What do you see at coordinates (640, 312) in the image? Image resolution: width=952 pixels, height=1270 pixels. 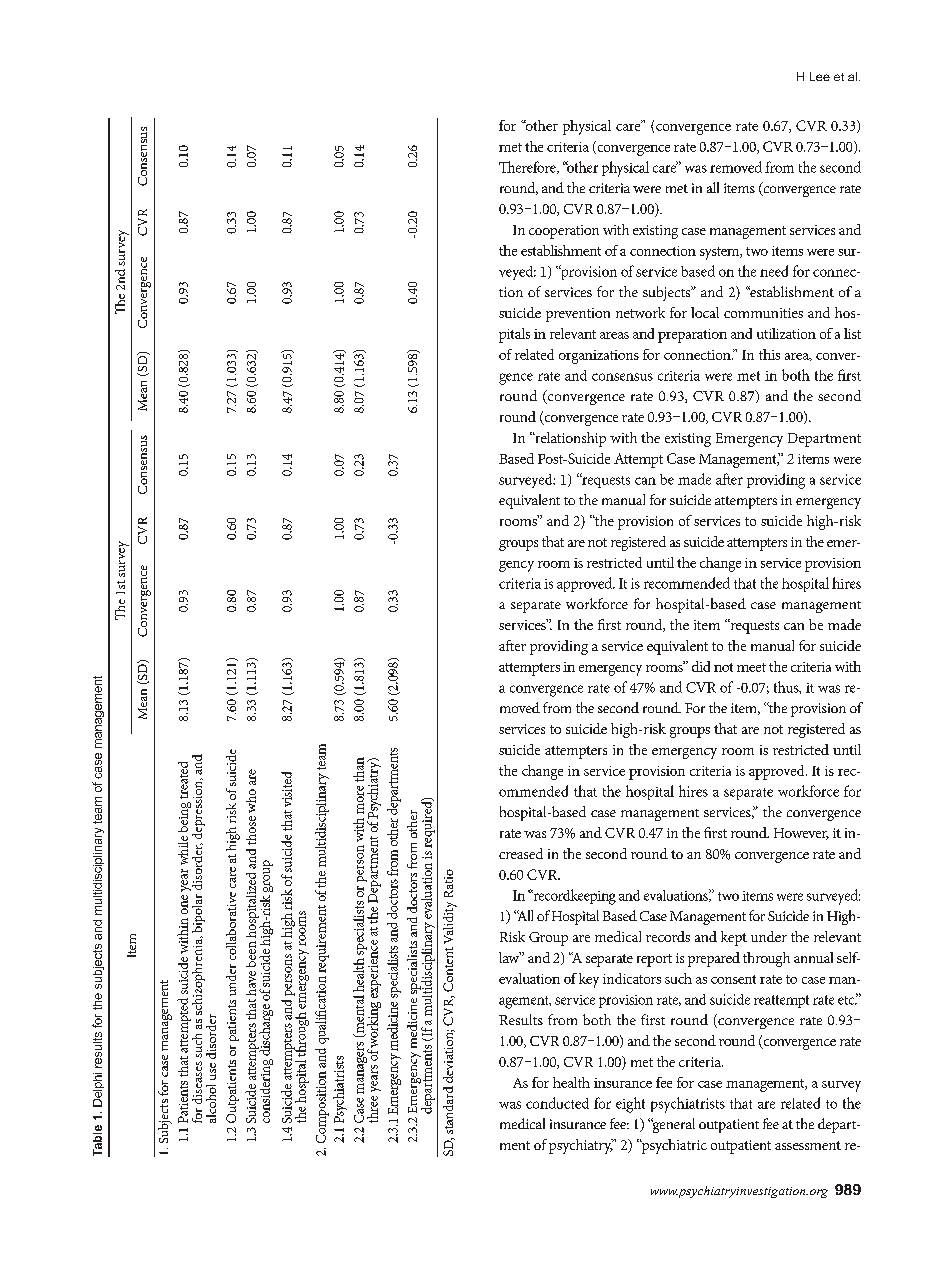 I see `network` at bounding box center [640, 312].
